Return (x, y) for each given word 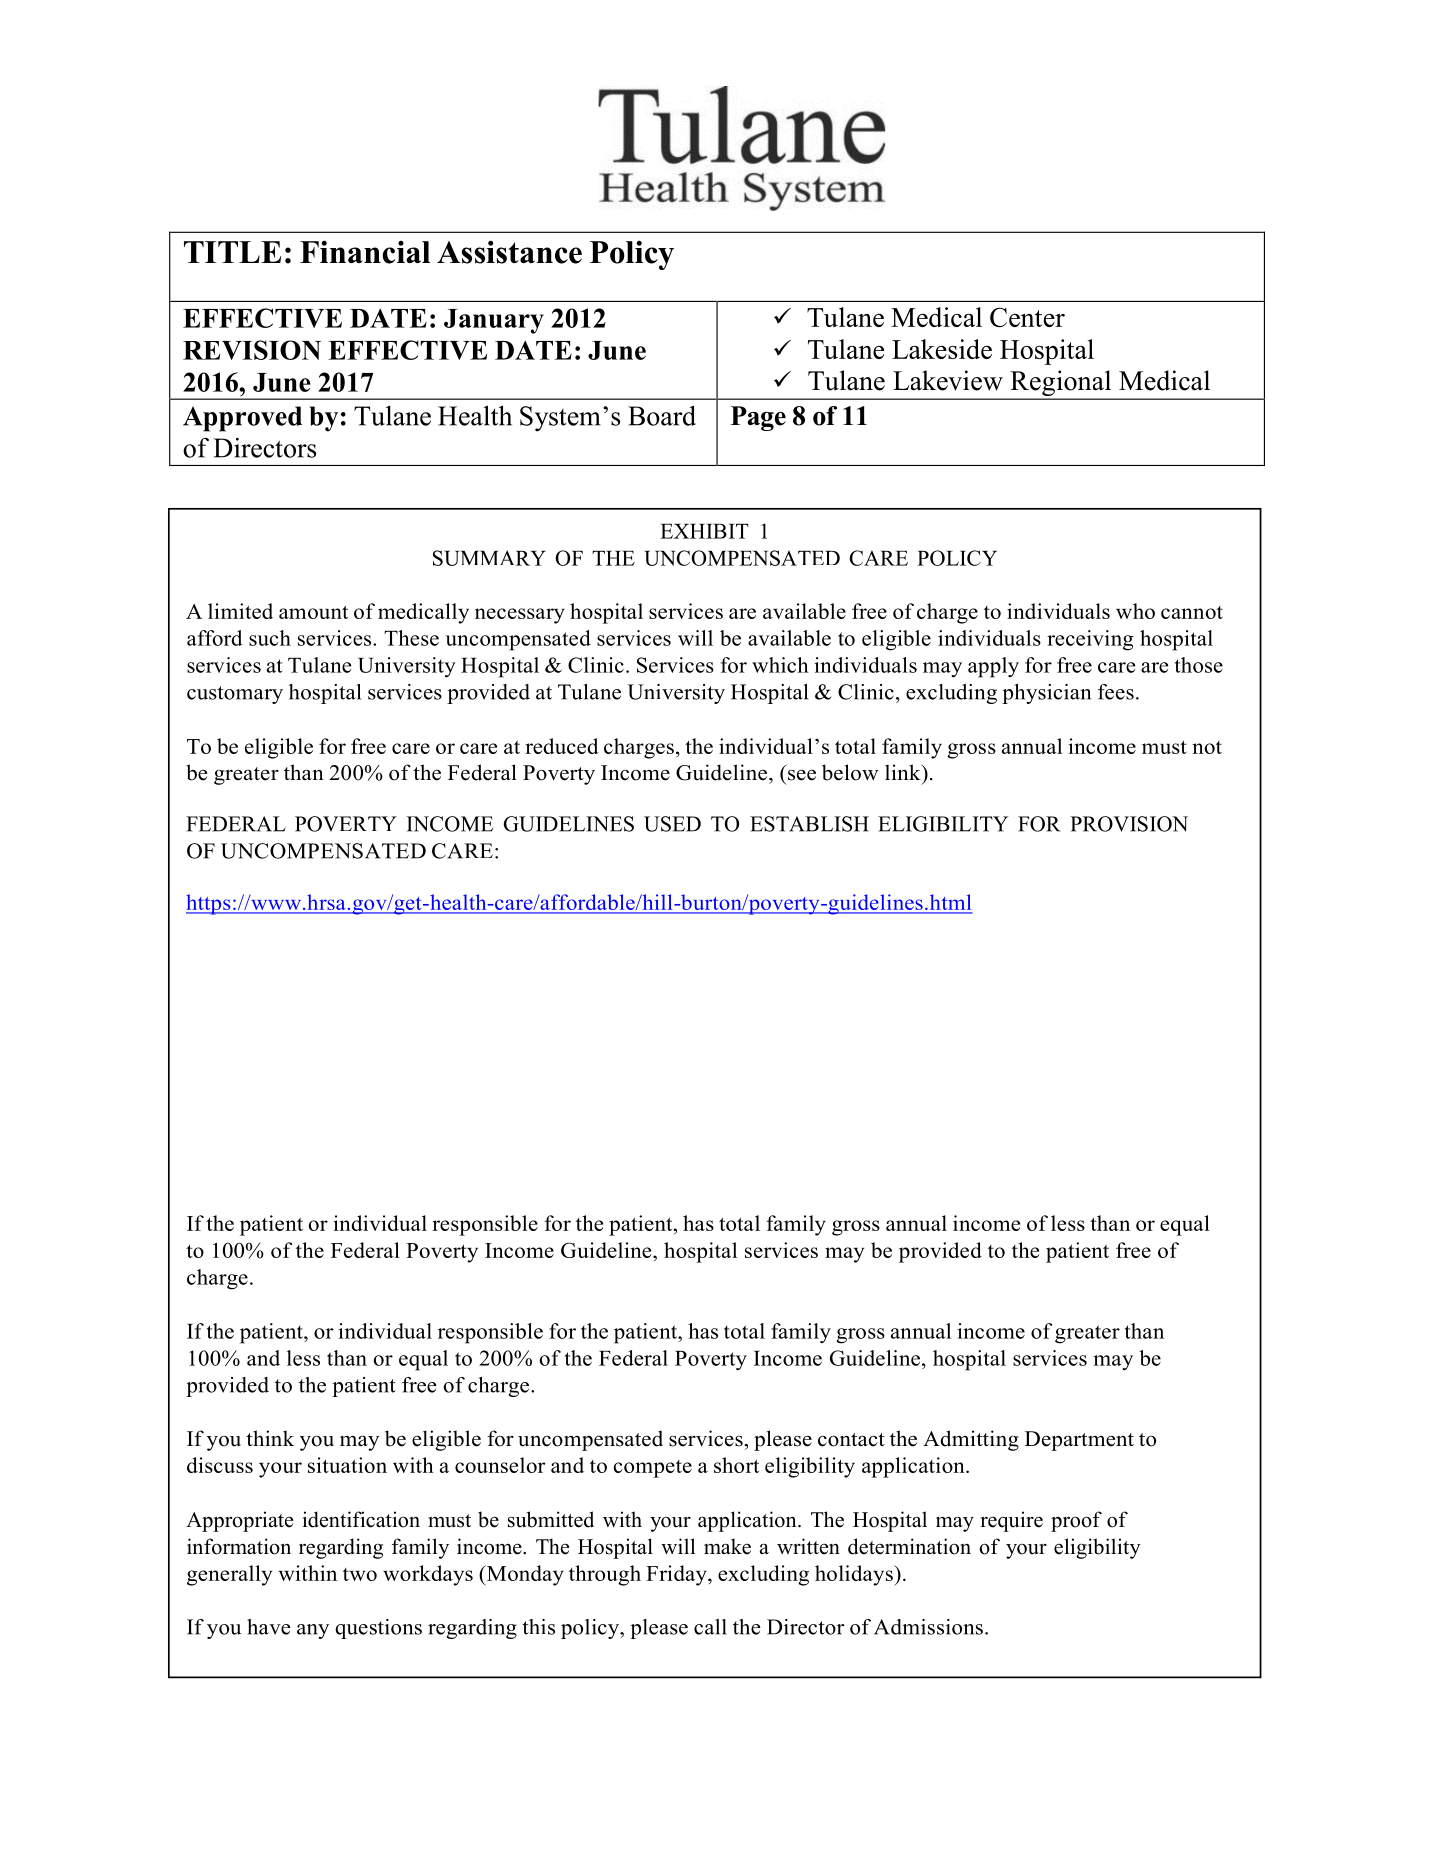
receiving (1090, 640)
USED (672, 824)
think (270, 1438)
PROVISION (1129, 824)
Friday (677, 1575)
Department (1079, 1441)
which (780, 665)
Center (1027, 317)
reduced (562, 746)
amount (313, 612)
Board (662, 415)
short (736, 1465)
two (360, 1574)
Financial (365, 252)
